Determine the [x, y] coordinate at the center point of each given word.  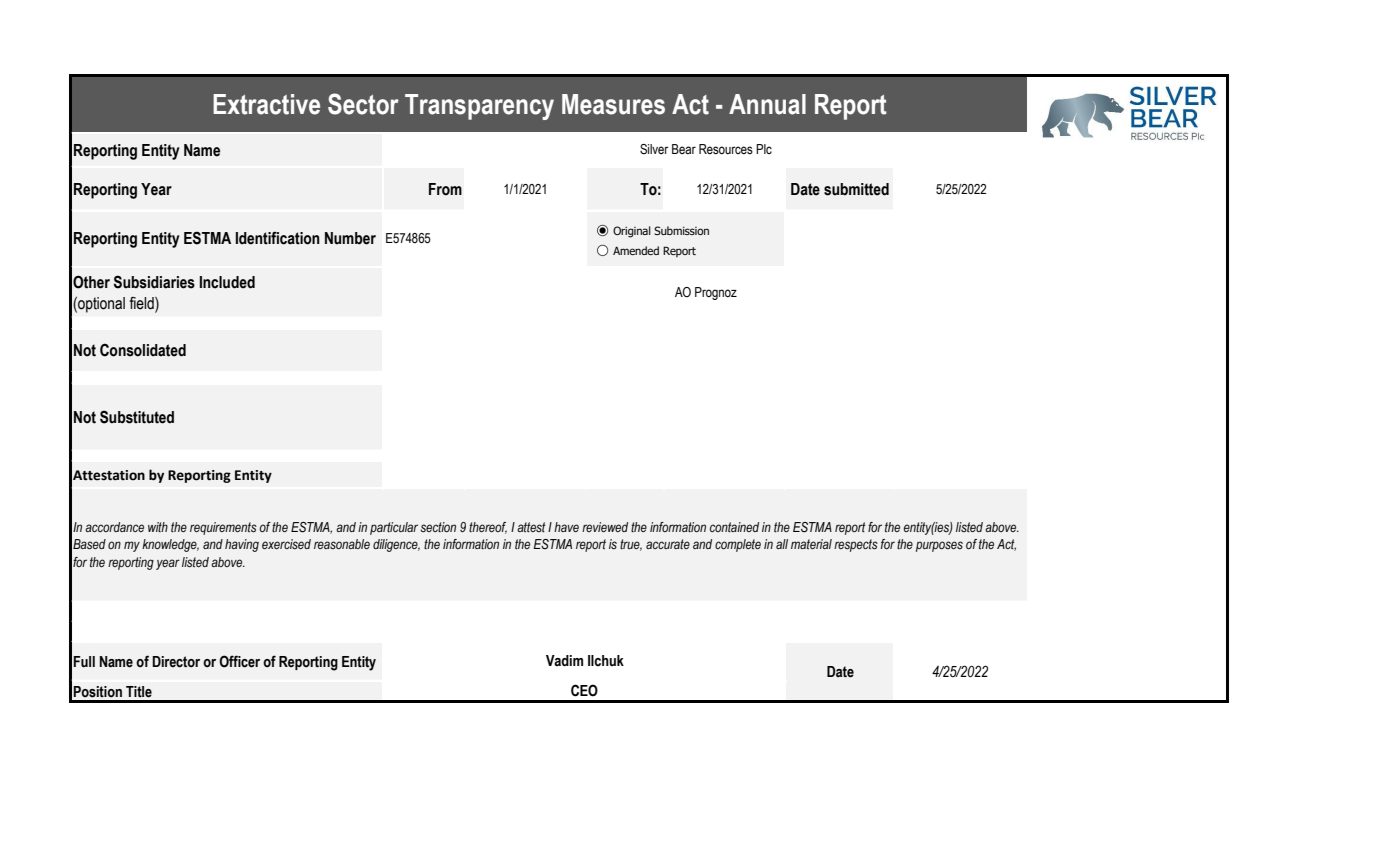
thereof [488, 528]
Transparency [479, 107]
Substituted [137, 417]
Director [176, 662]
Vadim [564, 661]
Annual [767, 104]
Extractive [266, 104]
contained [734, 527]
